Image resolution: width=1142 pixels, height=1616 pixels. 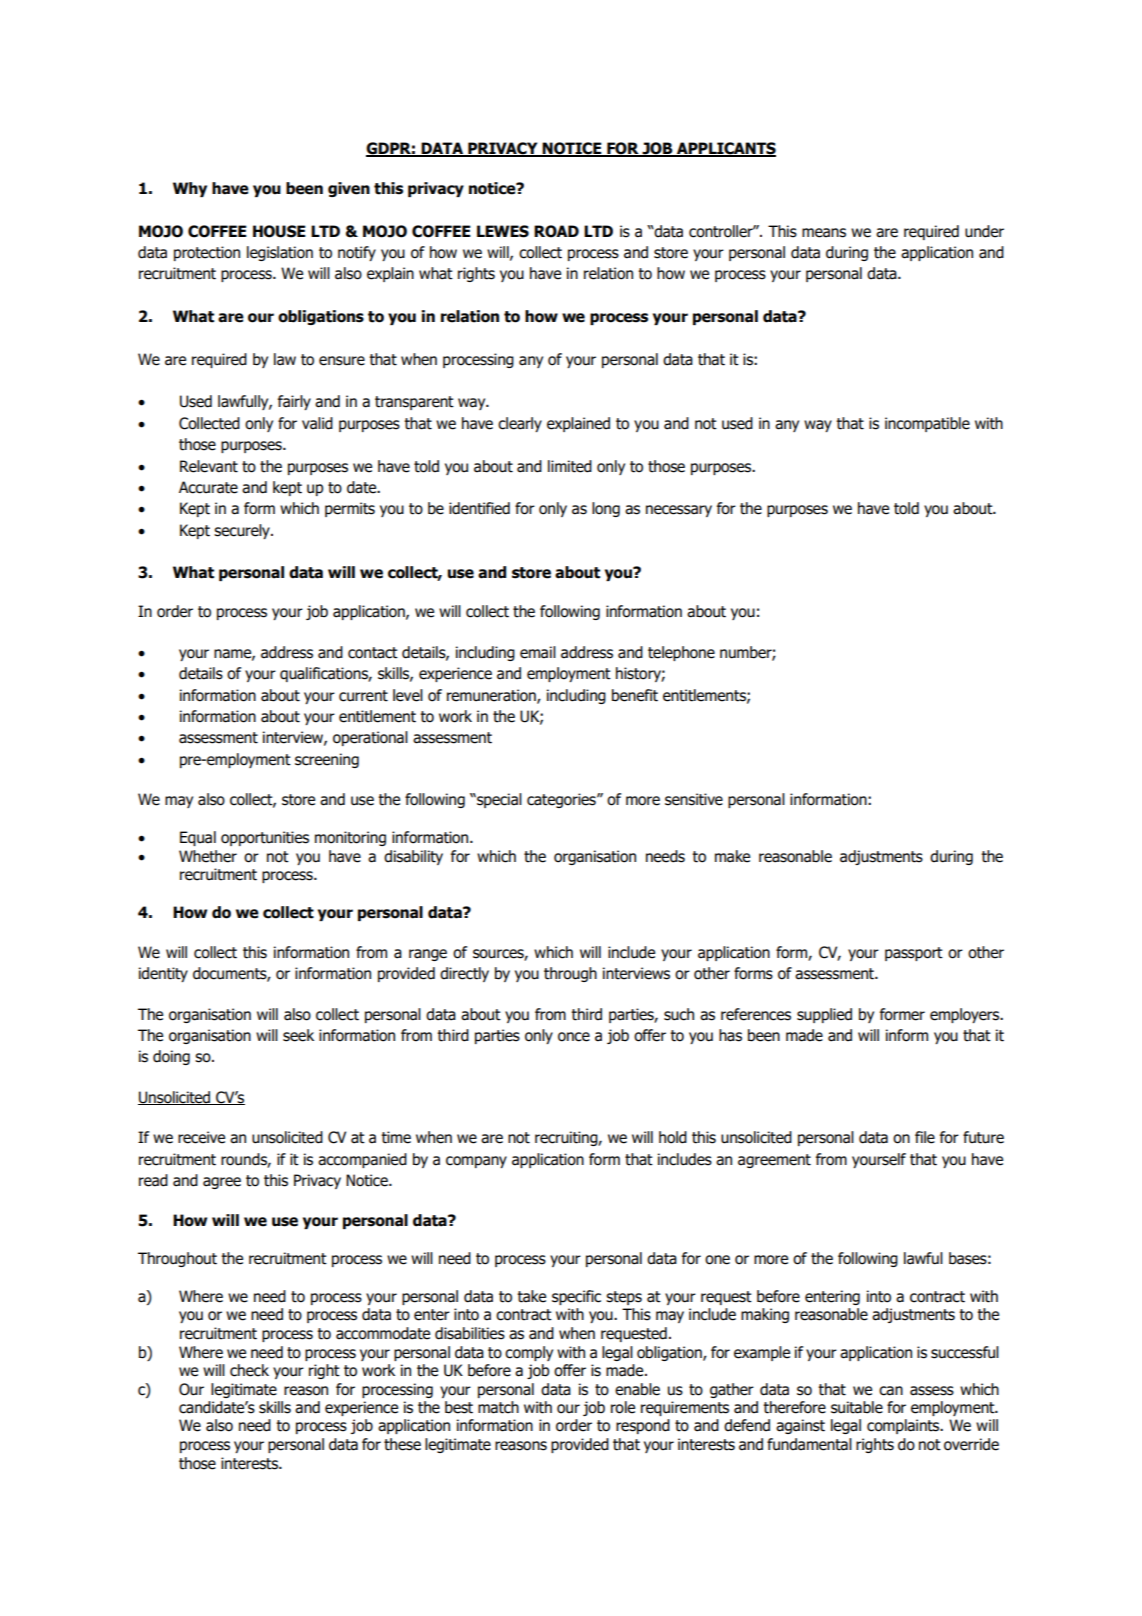 What do you see at coordinates (927, 424) in the document?
I see `incompatible` at bounding box center [927, 424].
